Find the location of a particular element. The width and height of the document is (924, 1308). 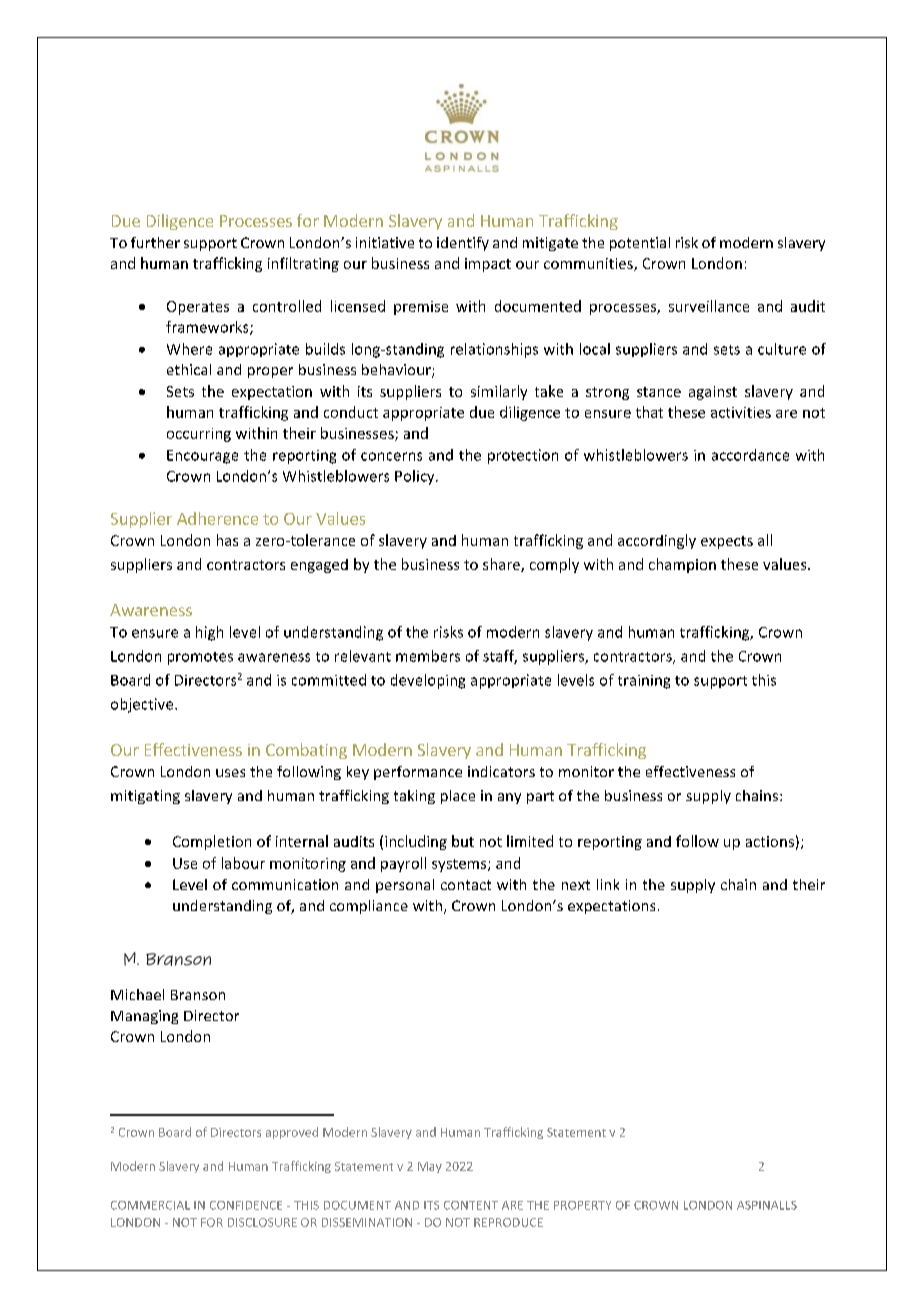

contact is located at coordinates (466, 885).
